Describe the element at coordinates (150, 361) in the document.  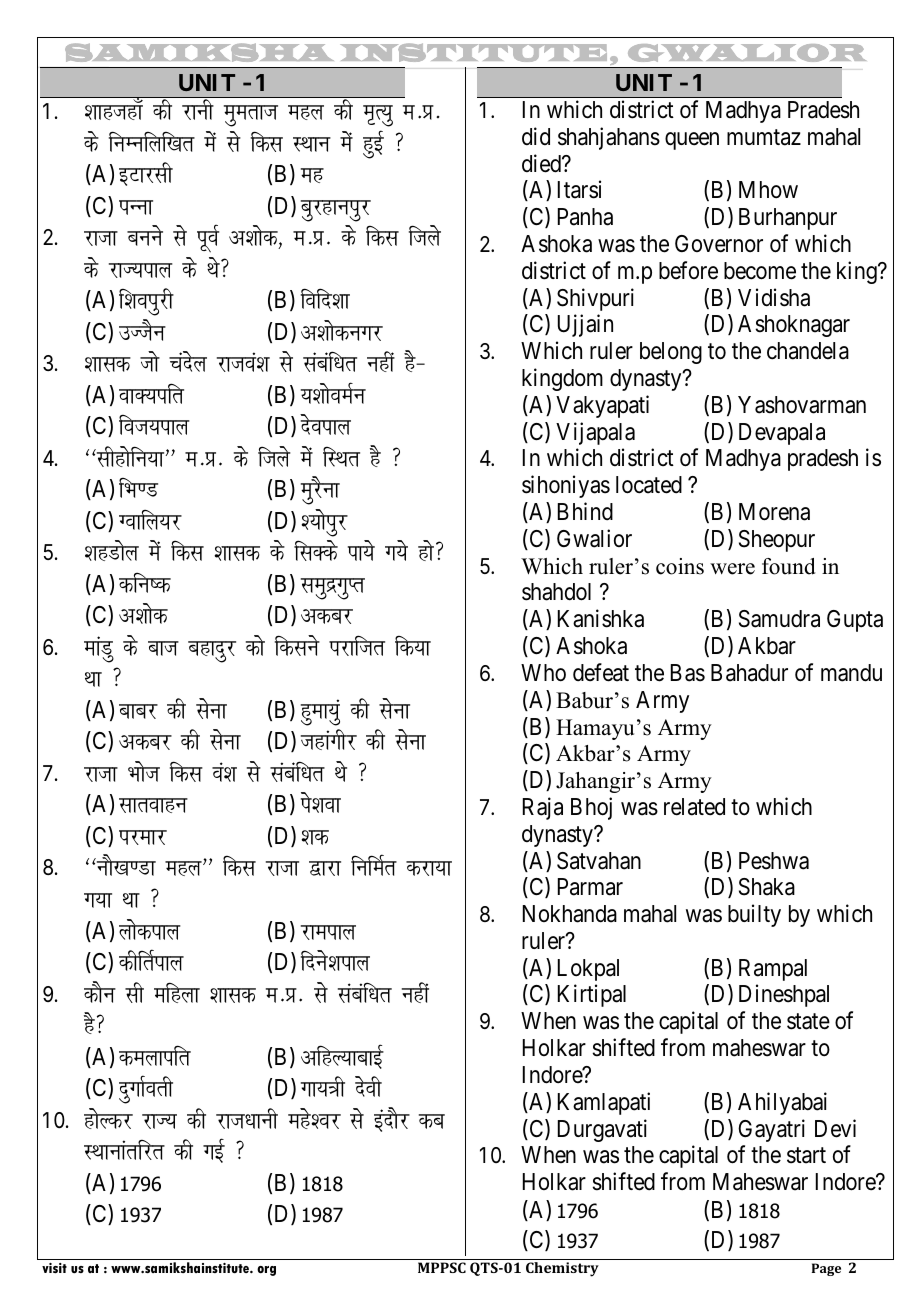
I see `tks` at that location.
